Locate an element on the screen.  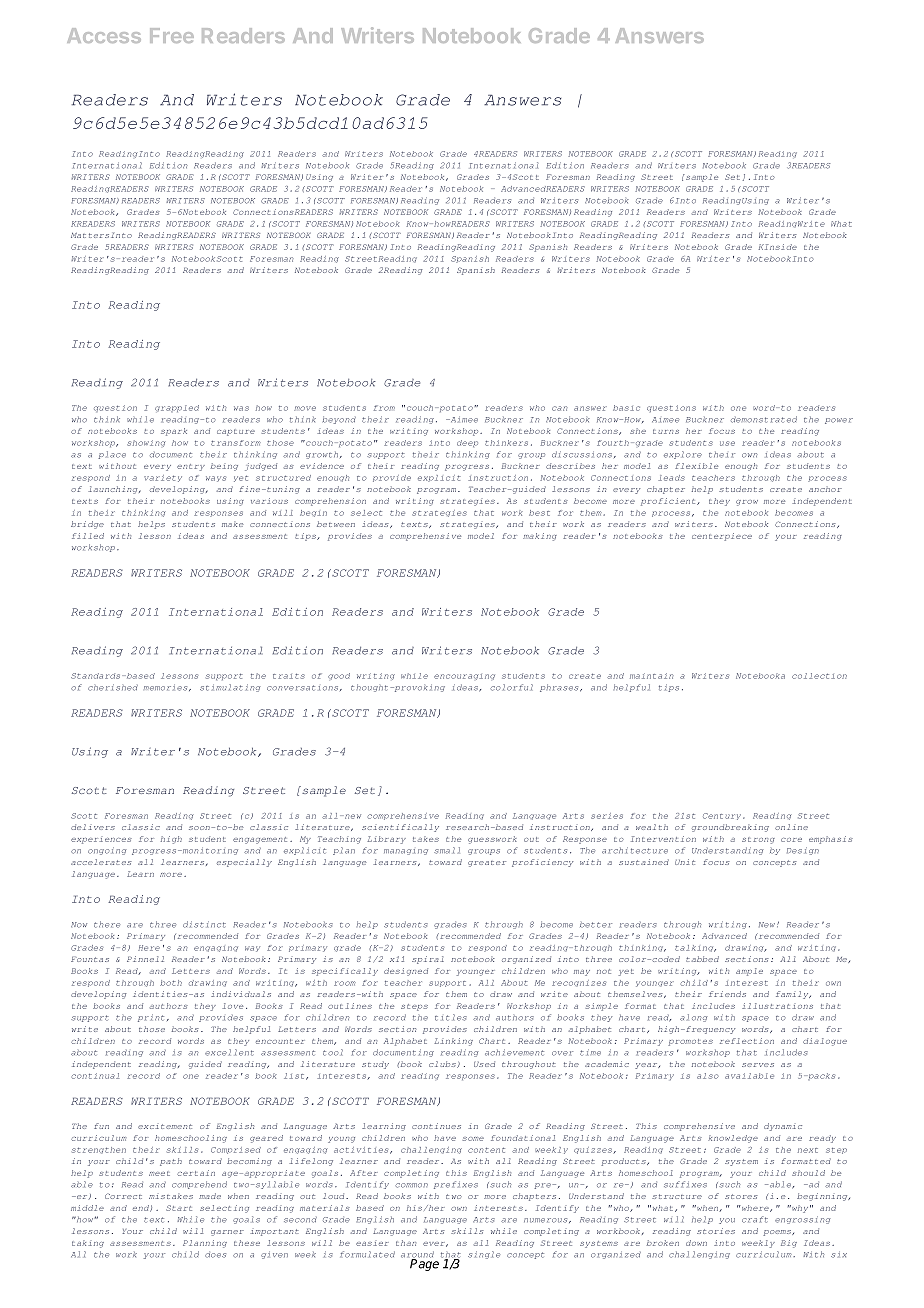
scientifically is located at coordinates (400, 828).
